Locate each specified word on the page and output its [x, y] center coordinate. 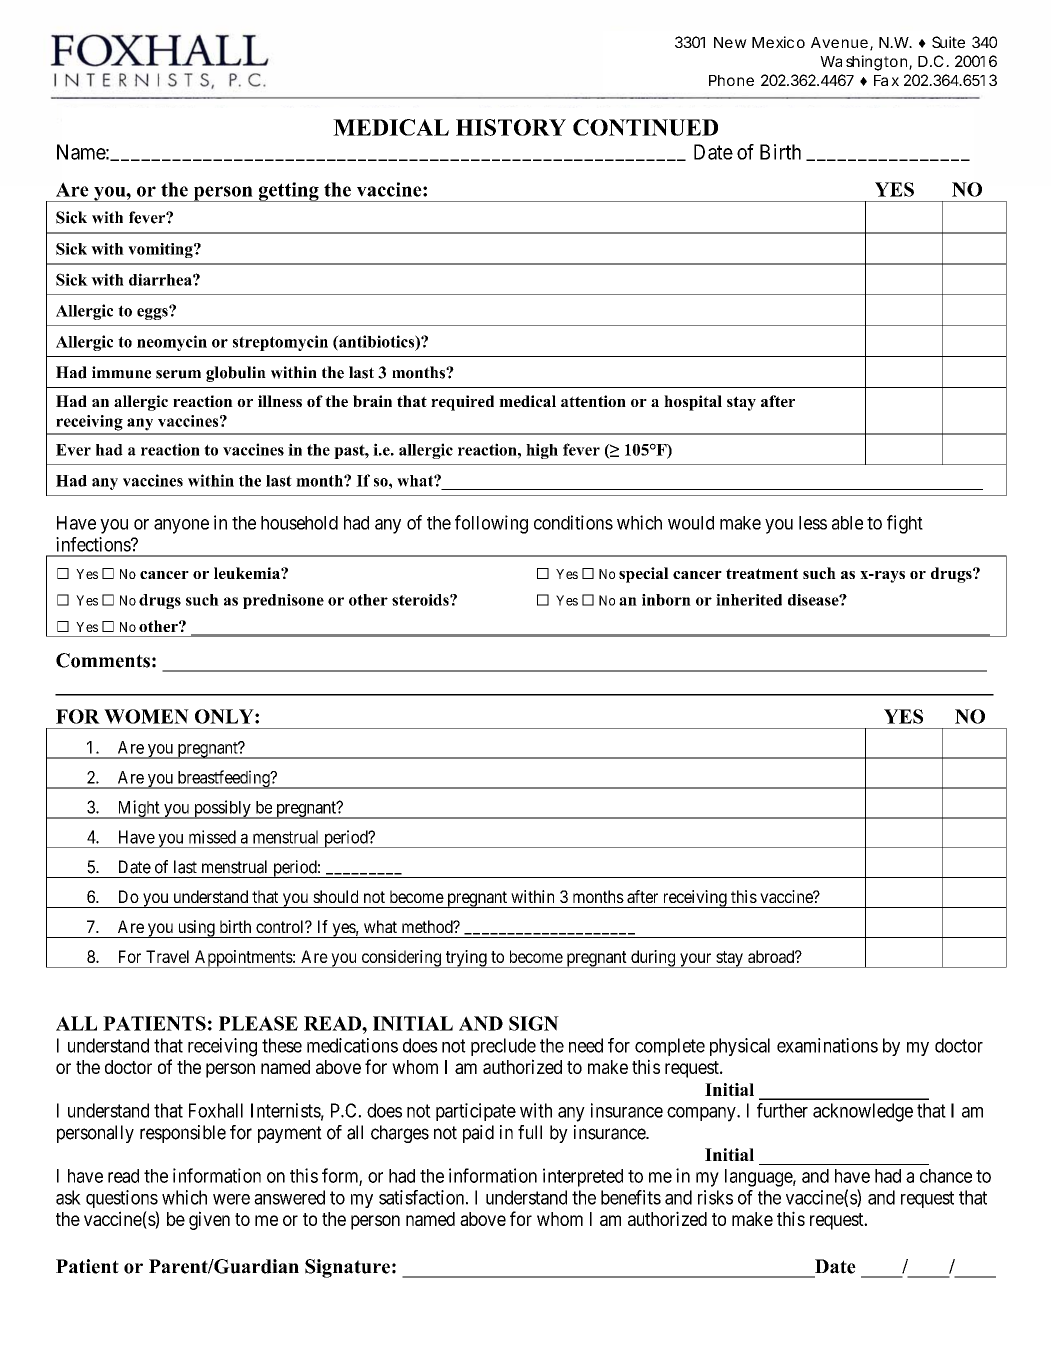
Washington [863, 63]
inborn [666, 600]
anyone [181, 526]
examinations [827, 1045]
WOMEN [146, 716]
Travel [167, 956]
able [847, 523]
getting [288, 192]
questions [122, 1199]
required [462, 403]
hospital [693, 403]
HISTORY [511, 127]
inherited [749, 600]
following [491, 524]
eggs [153, 313]
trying [466, 959]
